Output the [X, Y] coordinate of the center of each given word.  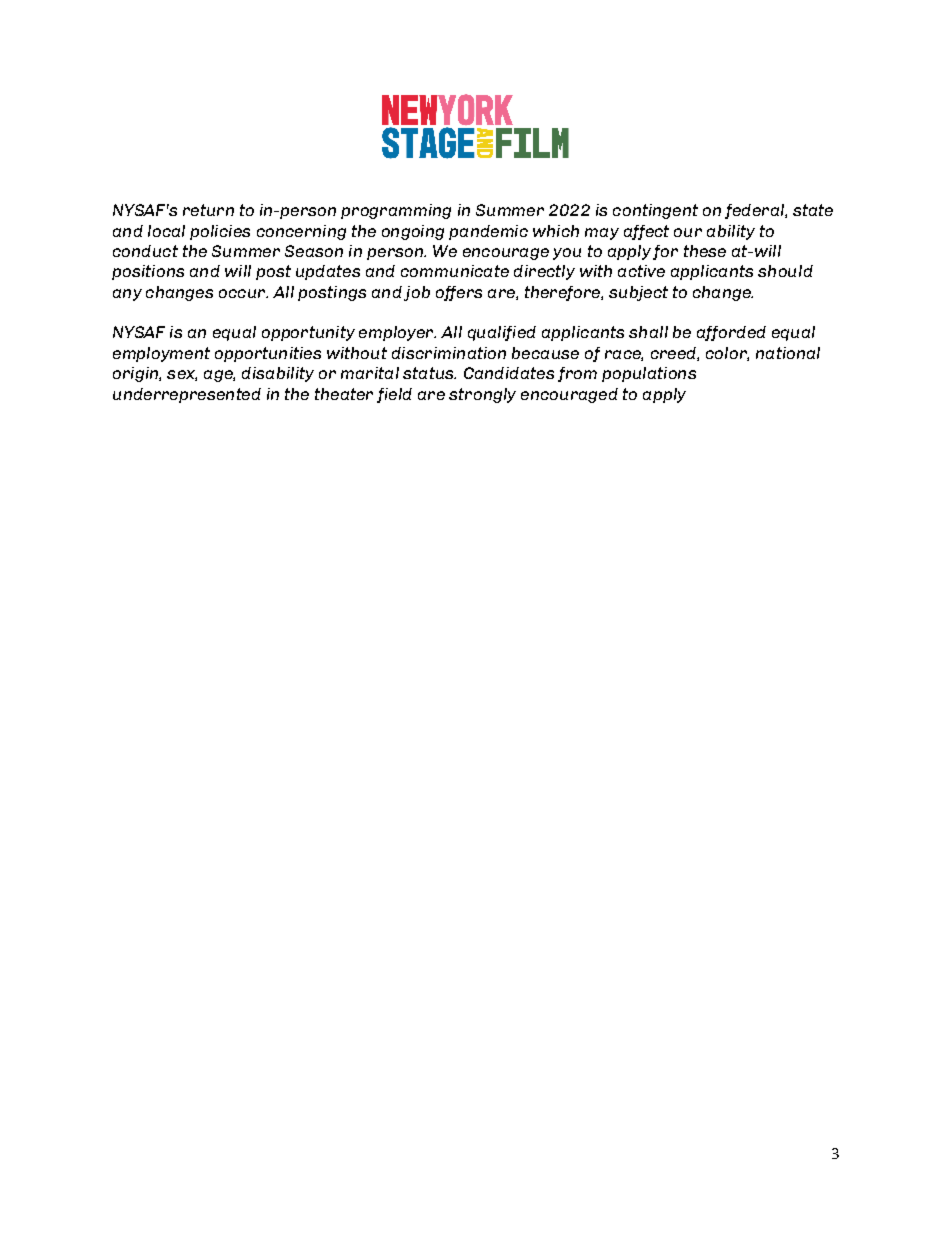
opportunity [308, 333]
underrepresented [187, 395]
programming [396, 211]
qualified [502, 333]
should [785, 271]
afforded [731, 333]
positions [148, 272]
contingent [655, 211]
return [208, 210]
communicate [455, 271]
